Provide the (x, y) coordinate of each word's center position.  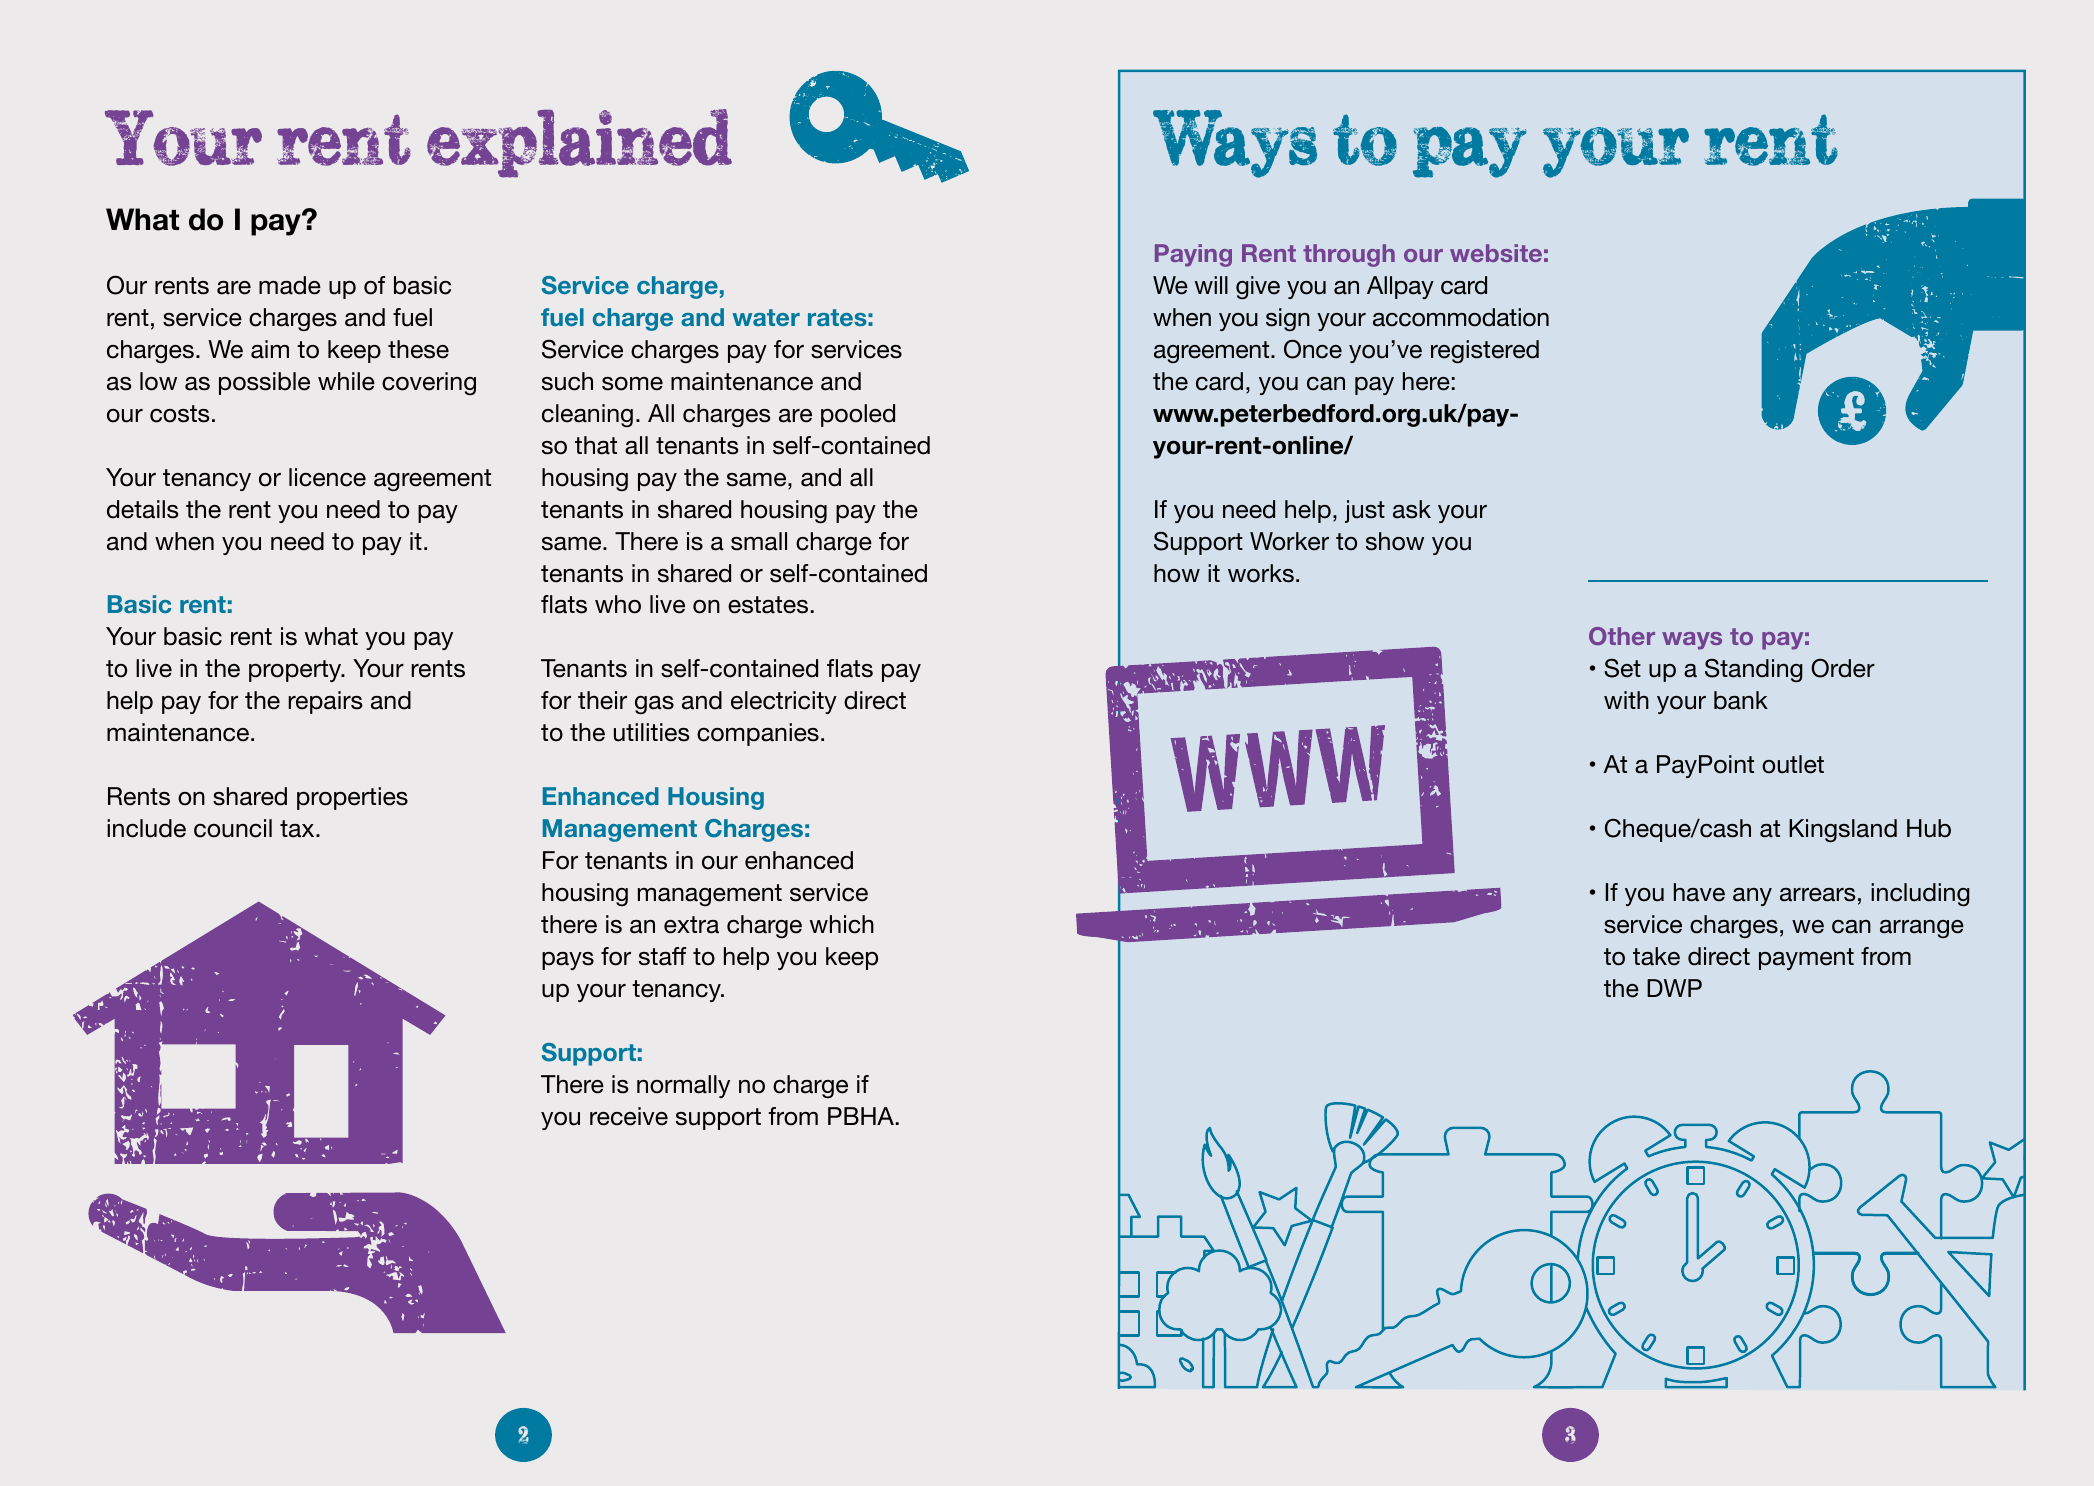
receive (629, 1116)
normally (683, 1086)
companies (758, 734)
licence (327, 477)
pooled (858, 415)
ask (1412, 509)
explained (579, 143)
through (1349, 255)
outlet (1793, 764)
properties (352, 798)
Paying (1193, 255)
